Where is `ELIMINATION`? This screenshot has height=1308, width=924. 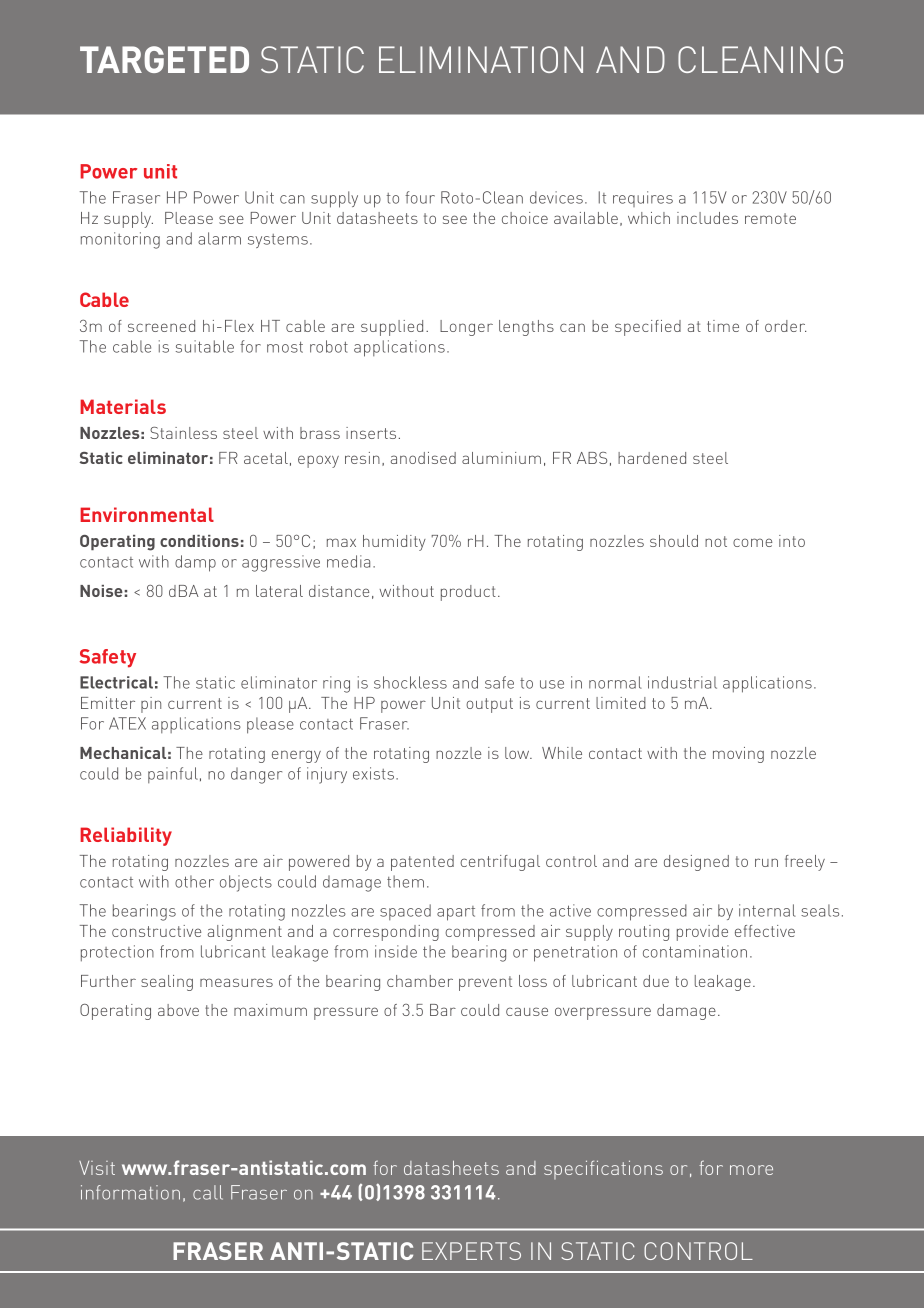 ELIMINATION is located at coordinates (481, 59).
